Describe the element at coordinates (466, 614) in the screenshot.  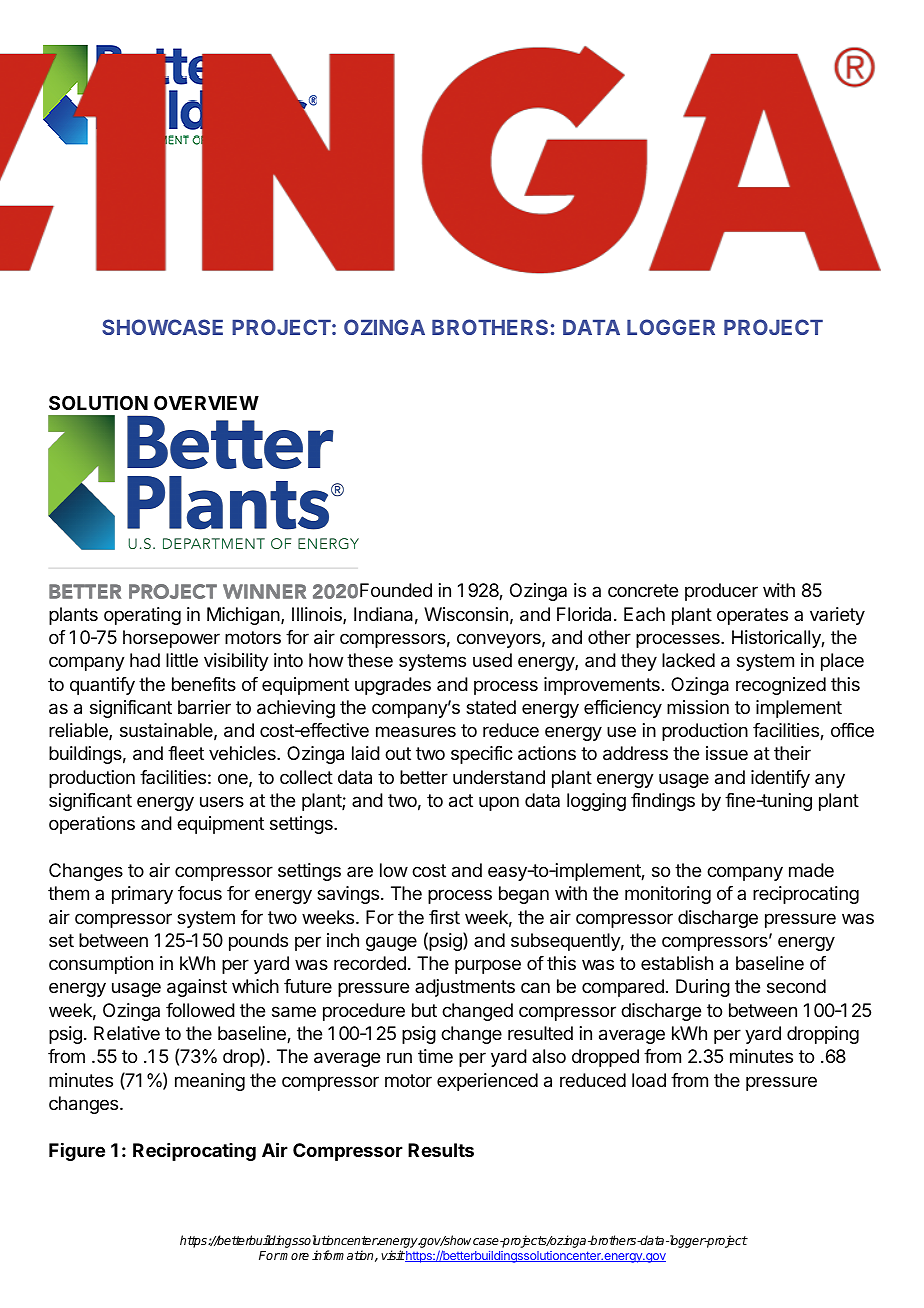
I see `Wisconsin` at that location.
